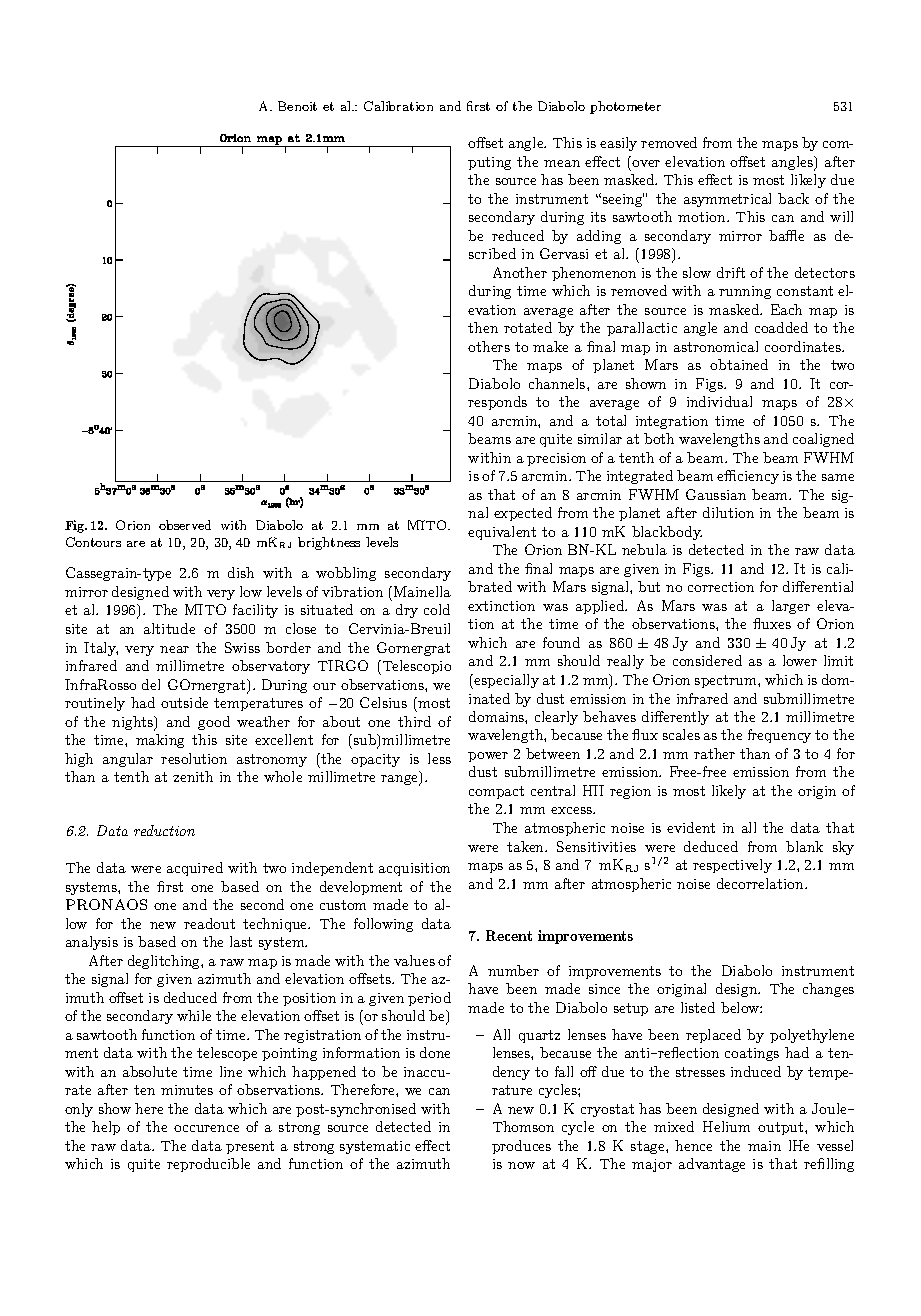 The height and width of the document is (1316, 921). What do you see at coordinates (169, 628) in the document?
I see `altitude` at bounding box center [169, 628].
